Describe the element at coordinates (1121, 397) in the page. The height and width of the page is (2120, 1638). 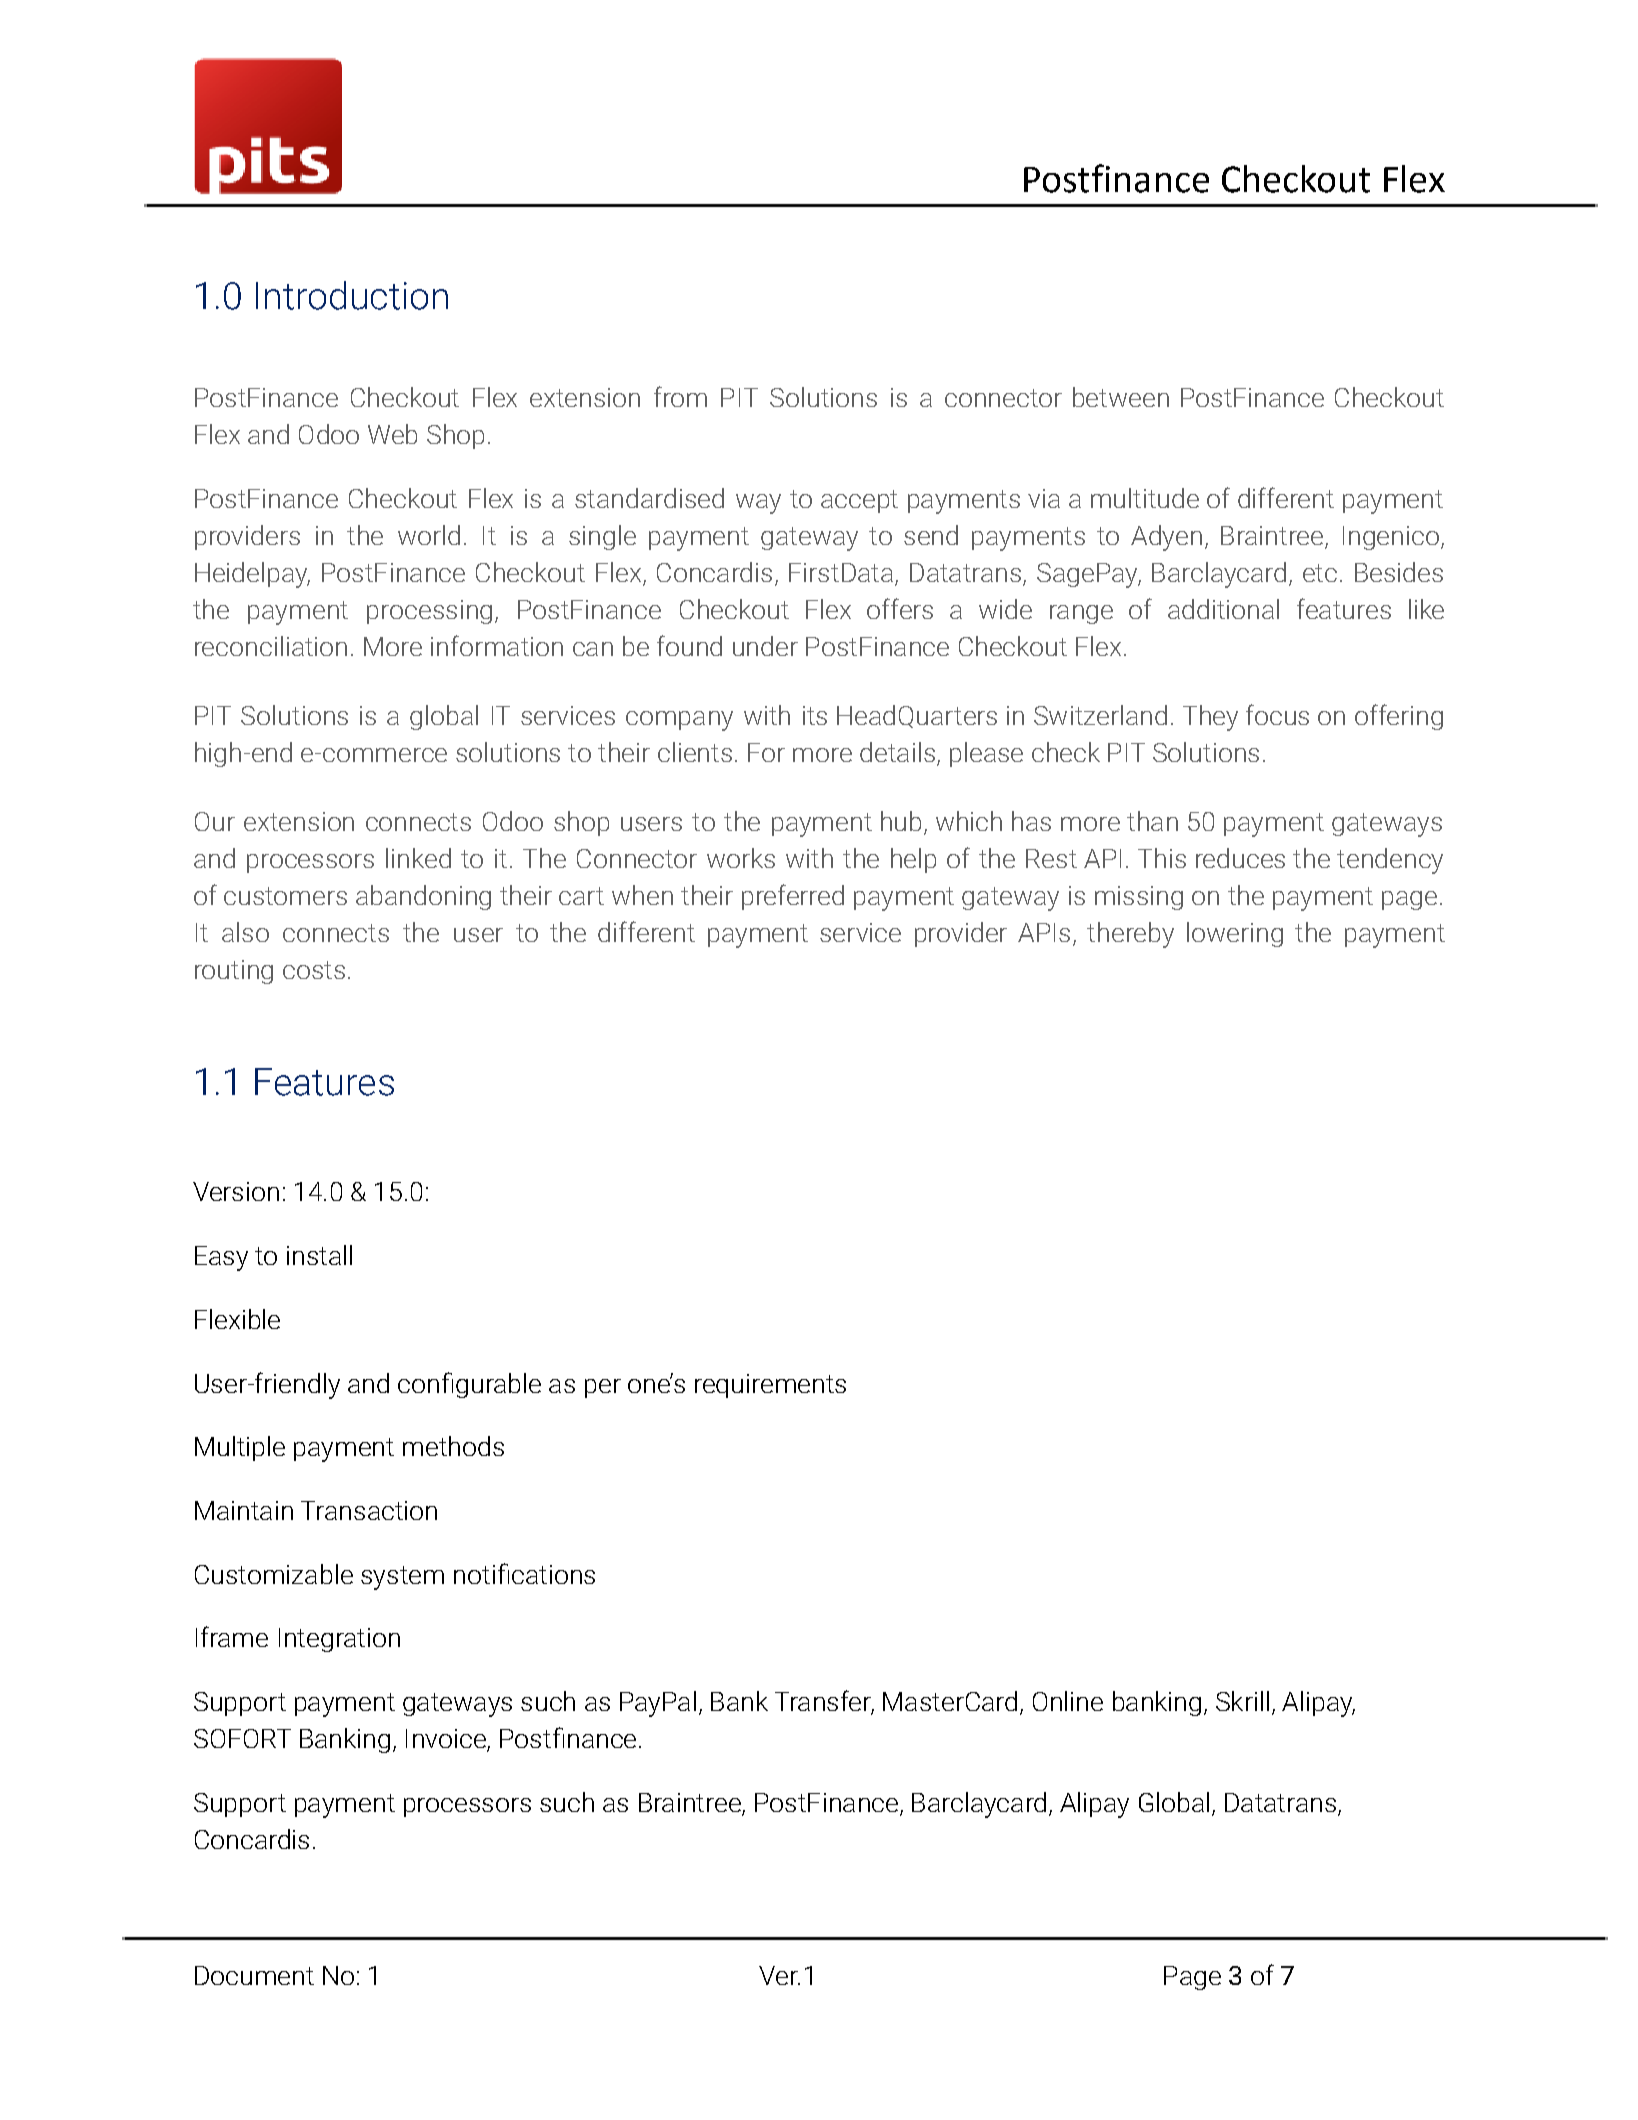
I see `between` at that location.
